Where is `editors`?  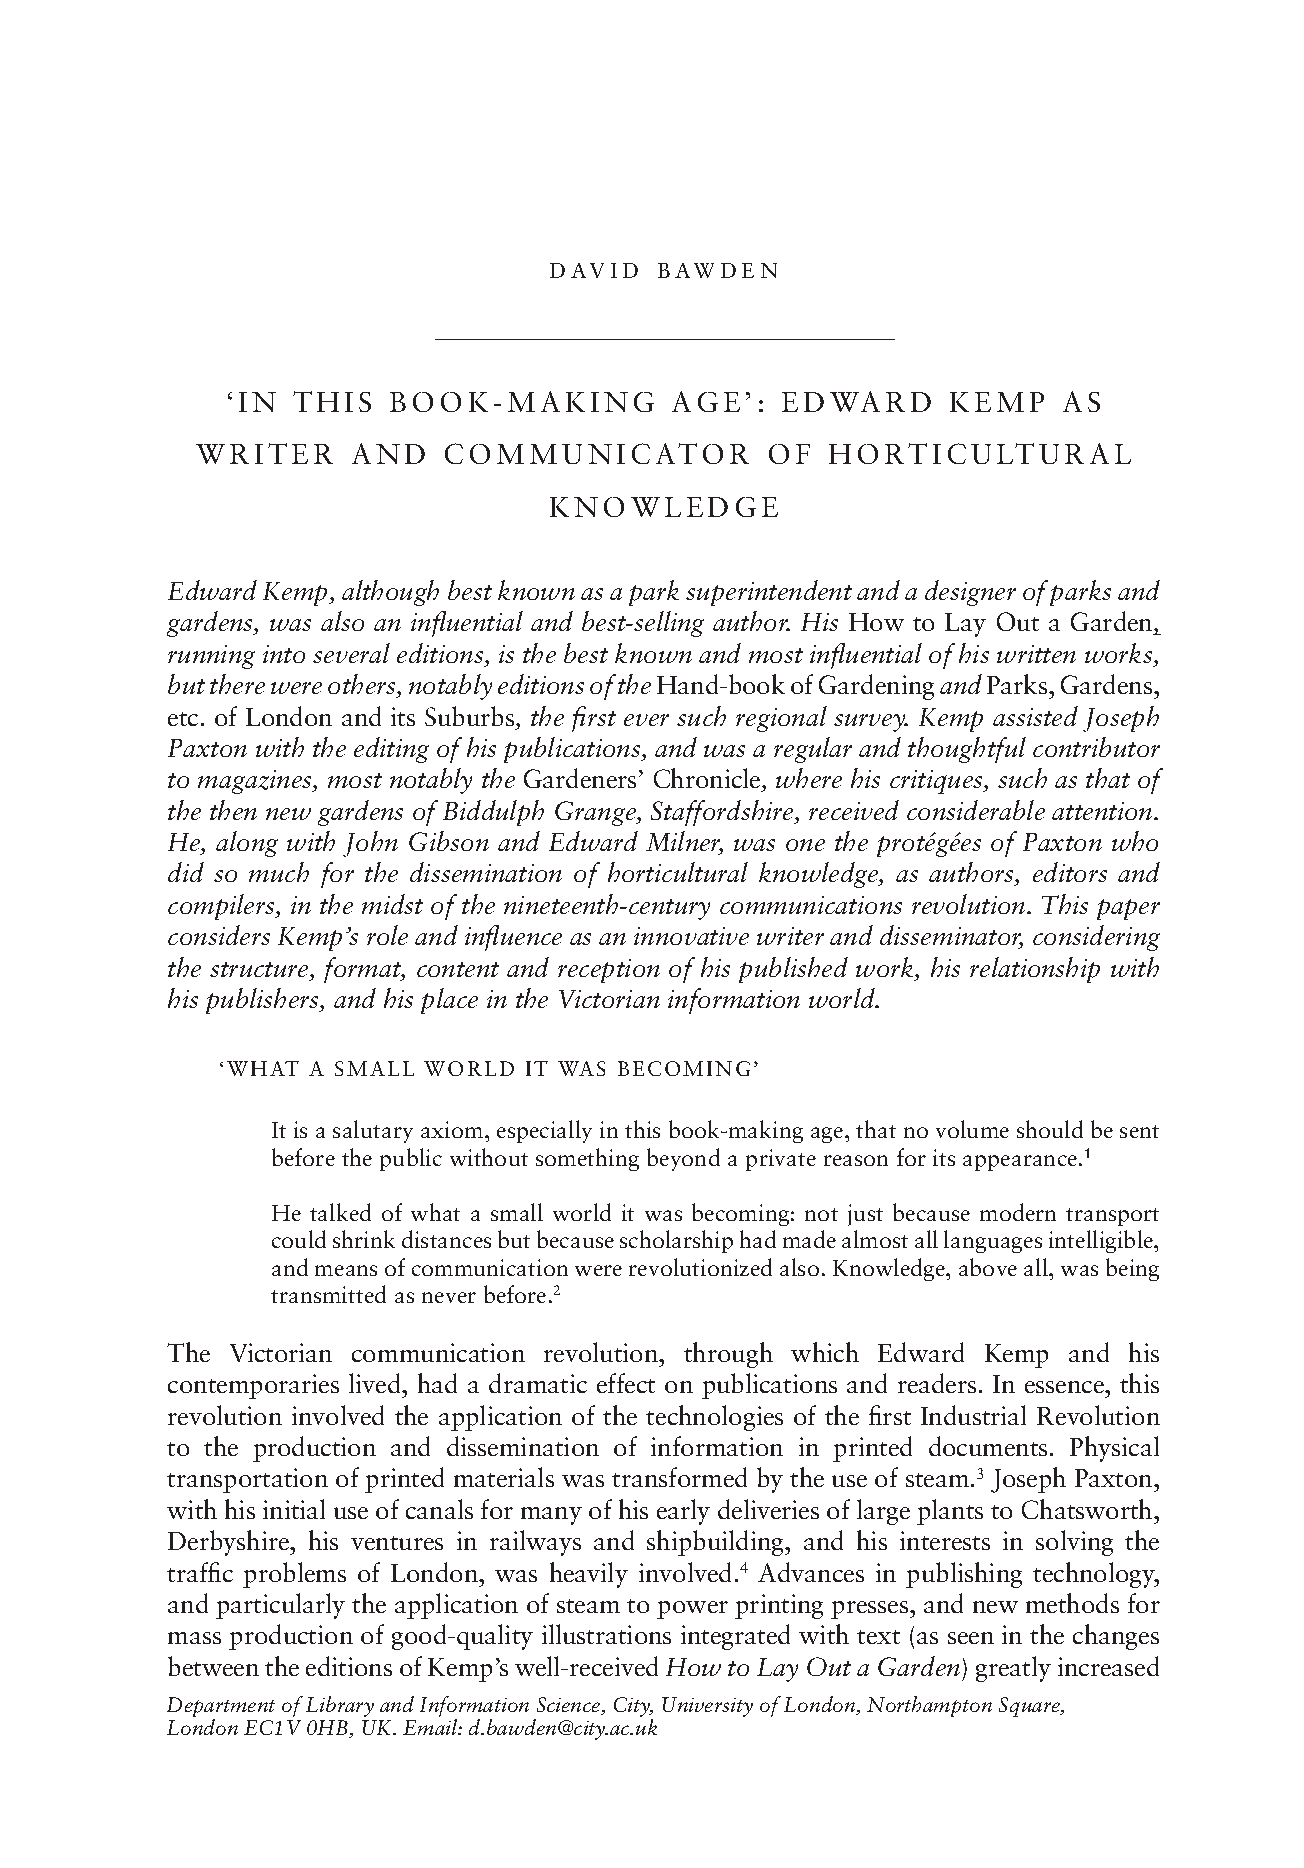 editors is located at coordinates (1070, 872).
